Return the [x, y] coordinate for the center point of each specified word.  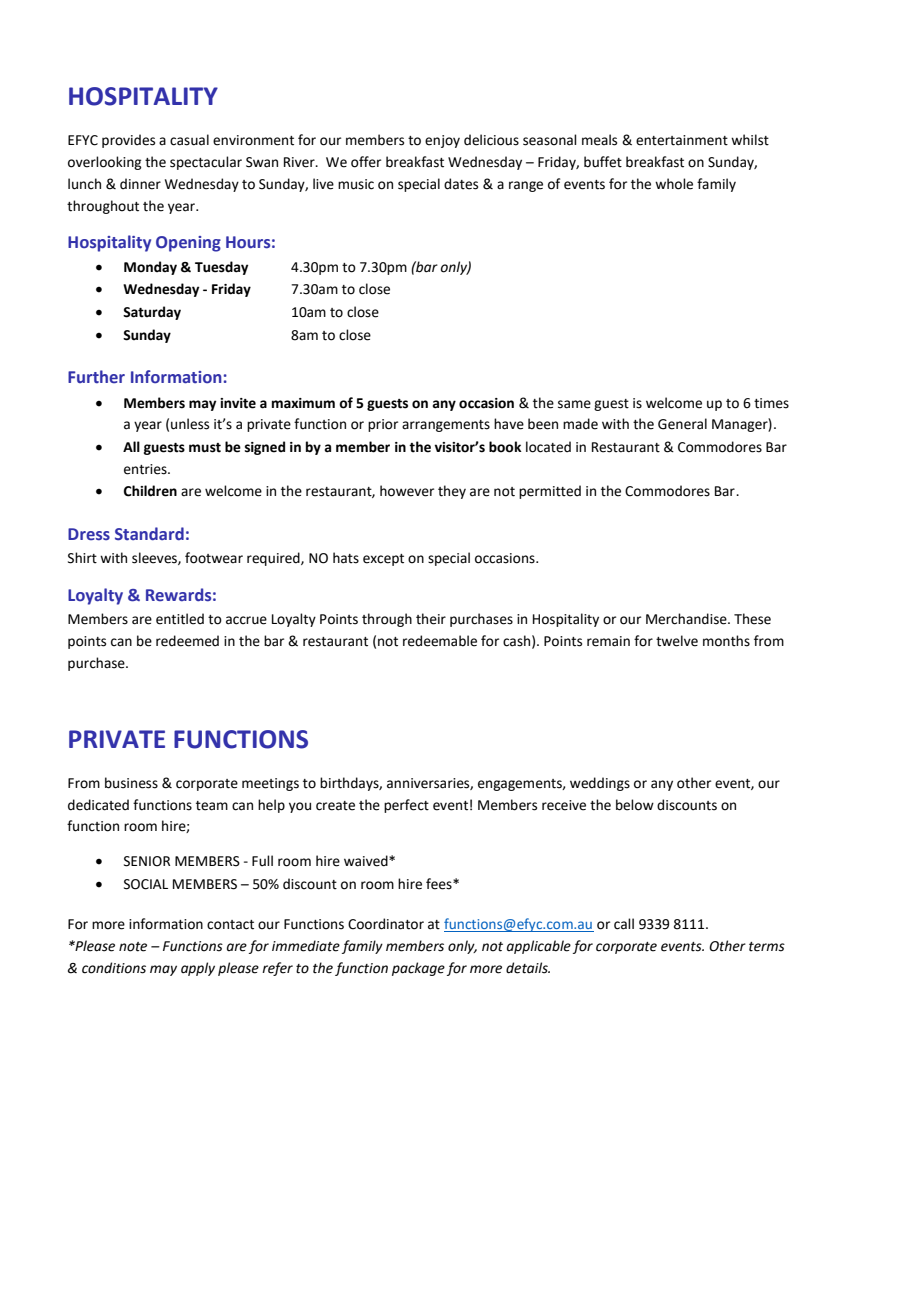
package [418, 969]
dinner [140, 184]
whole [674, 184]
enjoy [442, 141]
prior [383, 425]
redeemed [187, 641]
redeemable [440, 641]
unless [190, 424]
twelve [677, 641]
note [133, 947]
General [682, 424]
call [624, 924]
